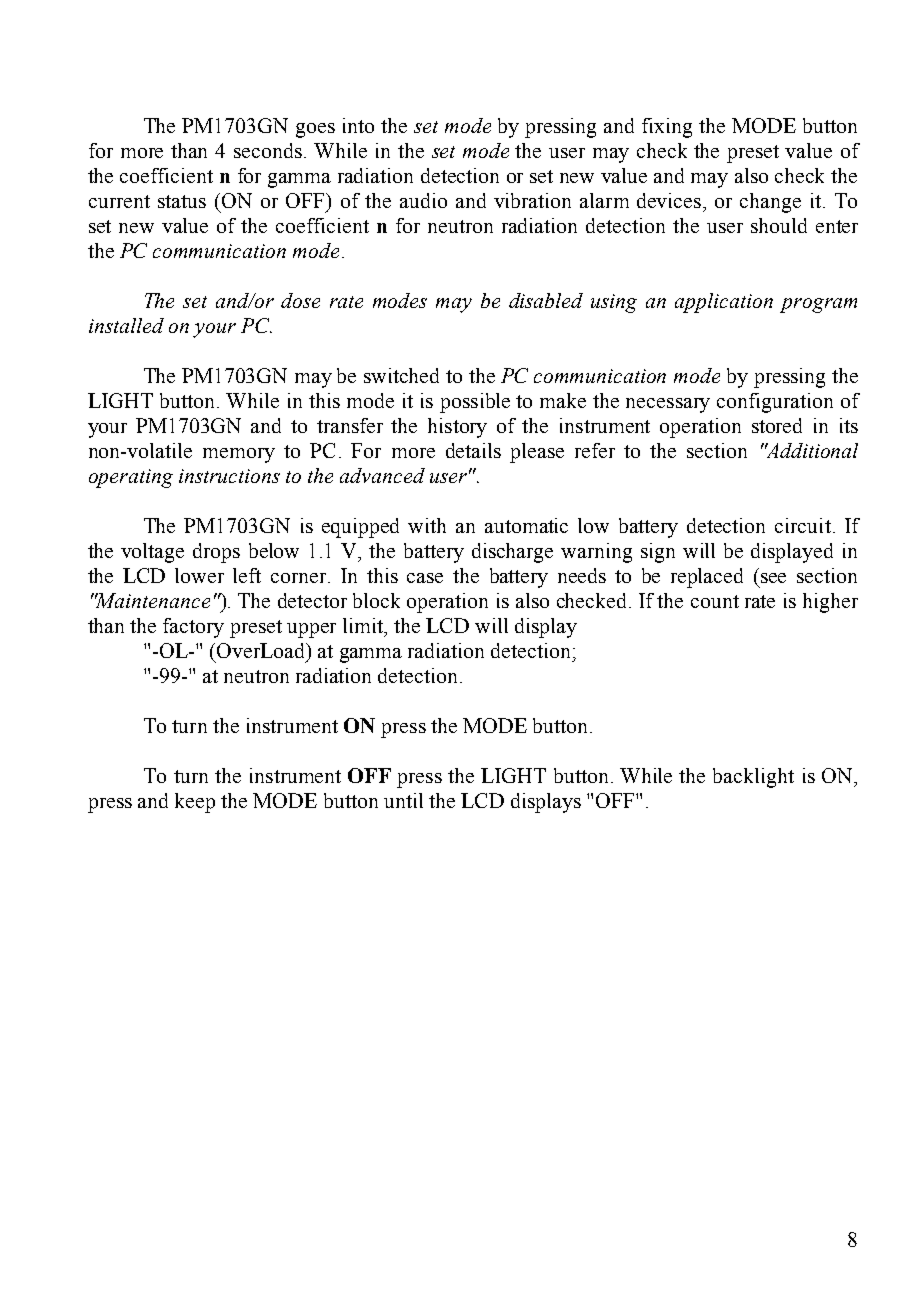 The width and height of the screenshot is (924, 1308). I want to click on keep, so click(195, 803).
